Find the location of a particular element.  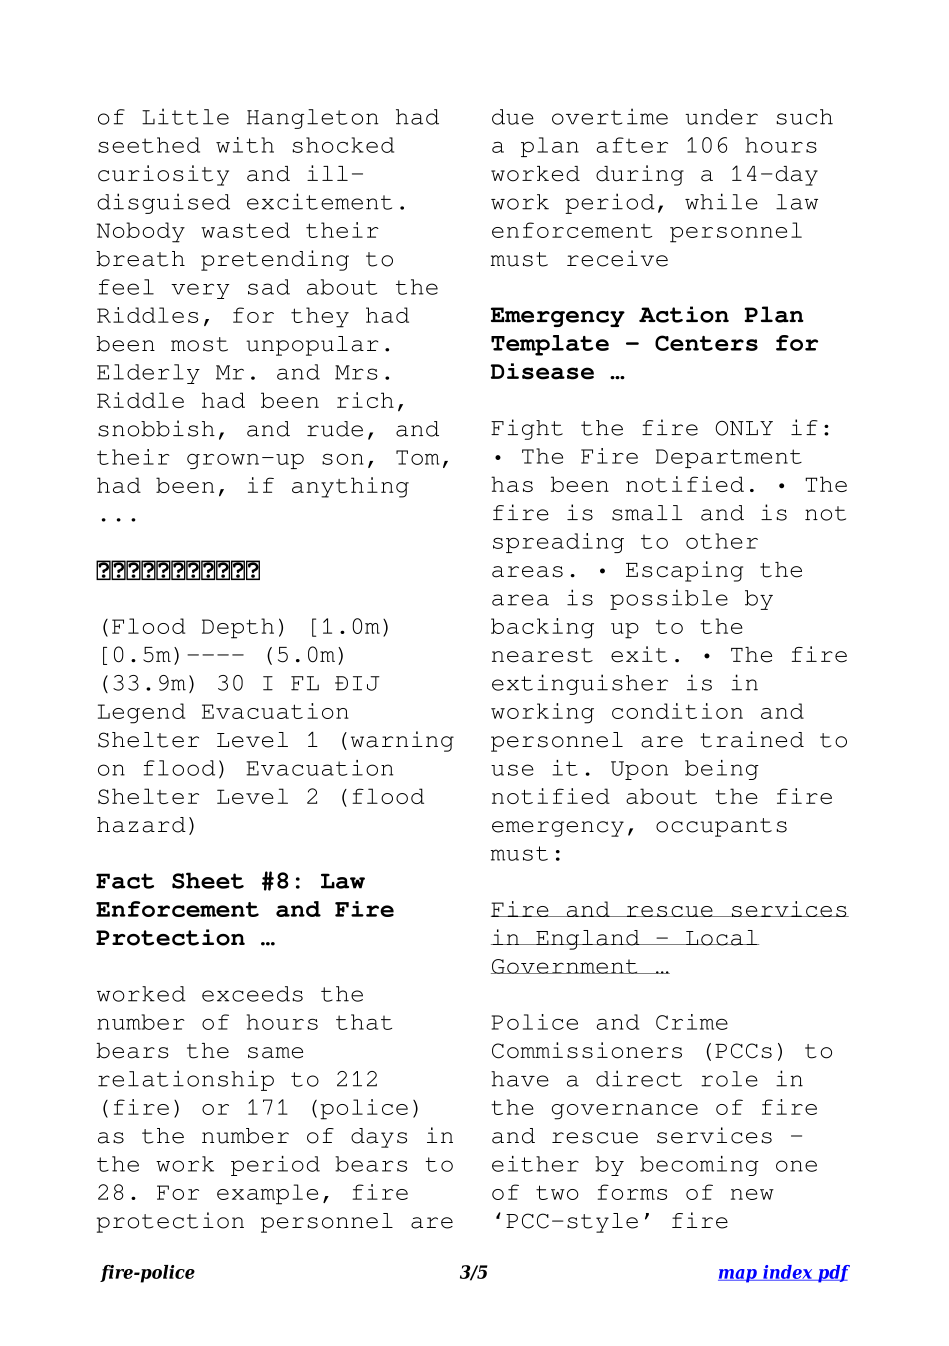

under is located at coordinates (721, 117).
